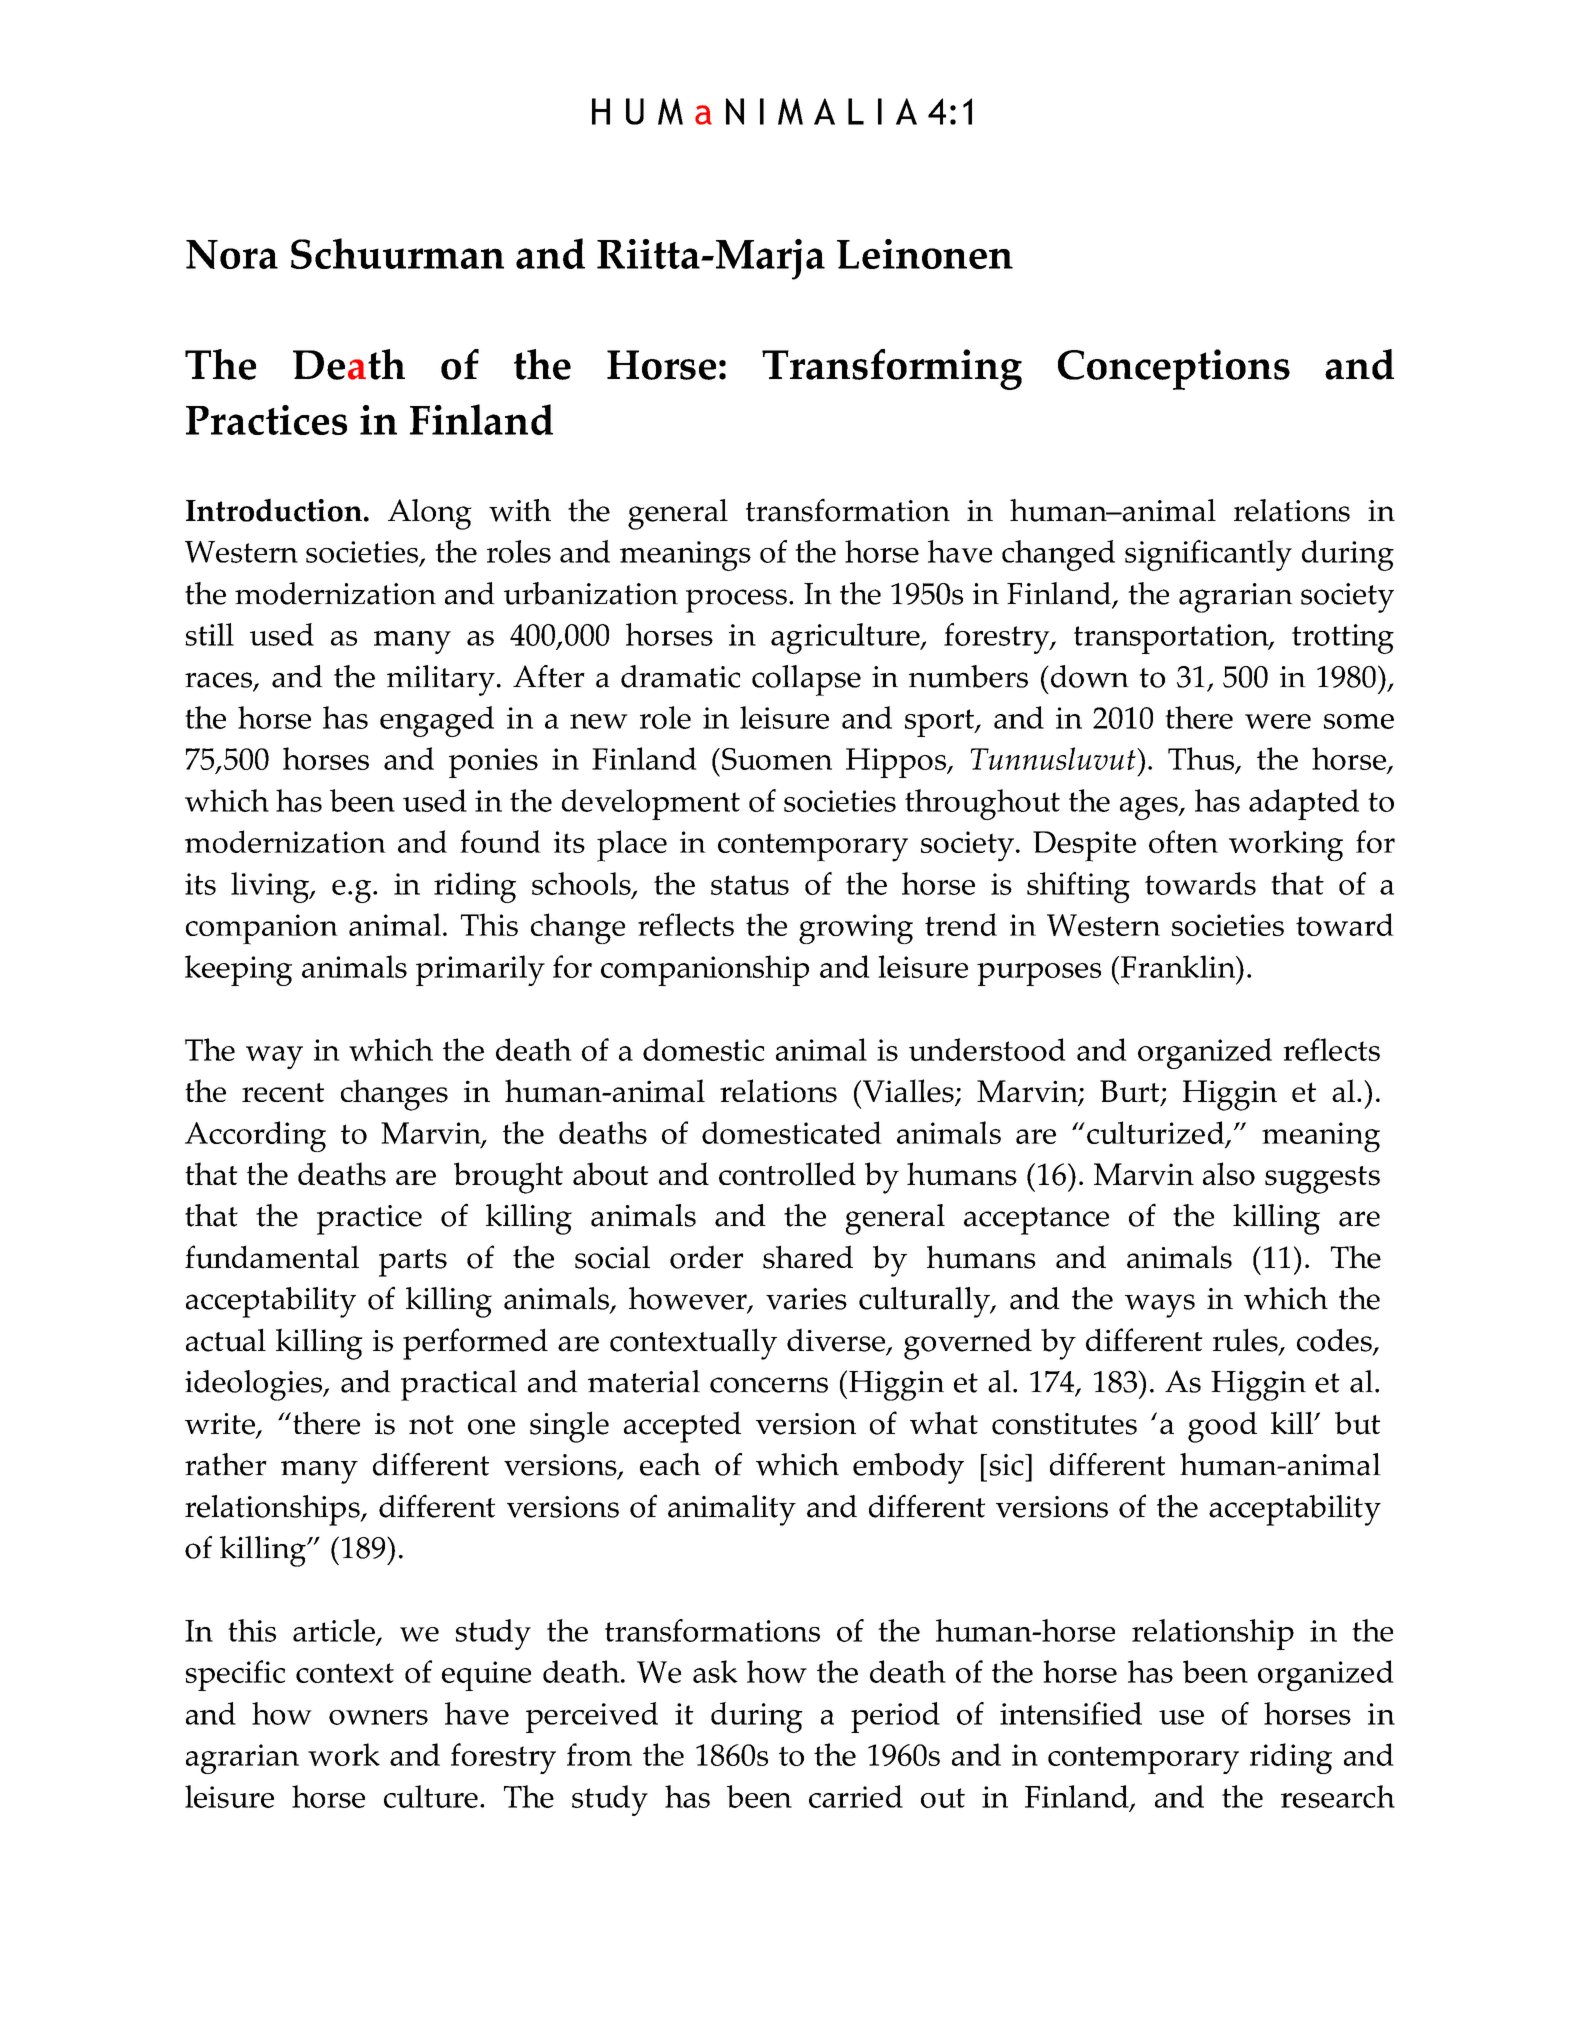  Describe the element at coordinates (897, 763) in the screenshot. I see `Hippos` at that location.
